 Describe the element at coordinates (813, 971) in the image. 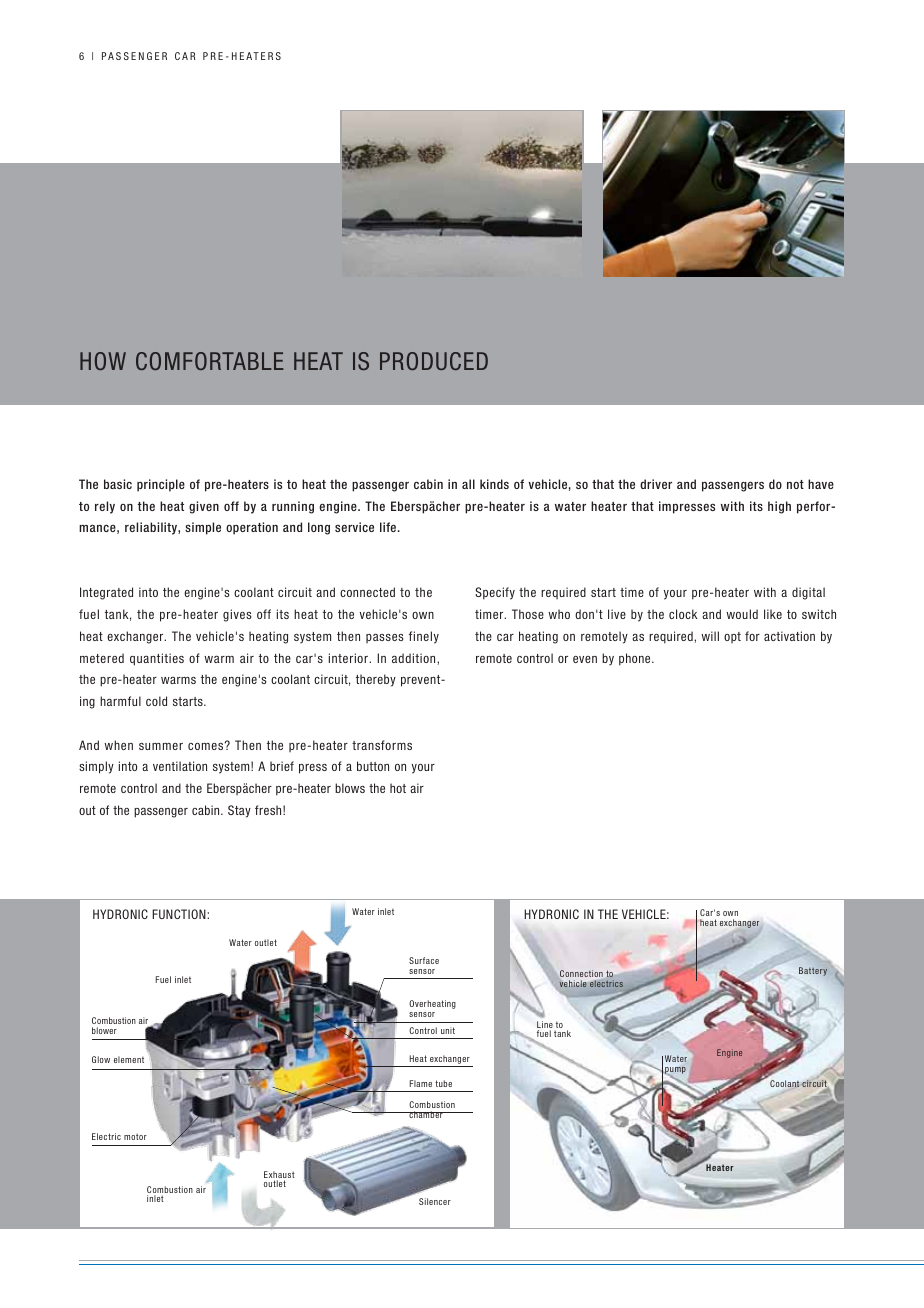

I see `Battery` at that location.
